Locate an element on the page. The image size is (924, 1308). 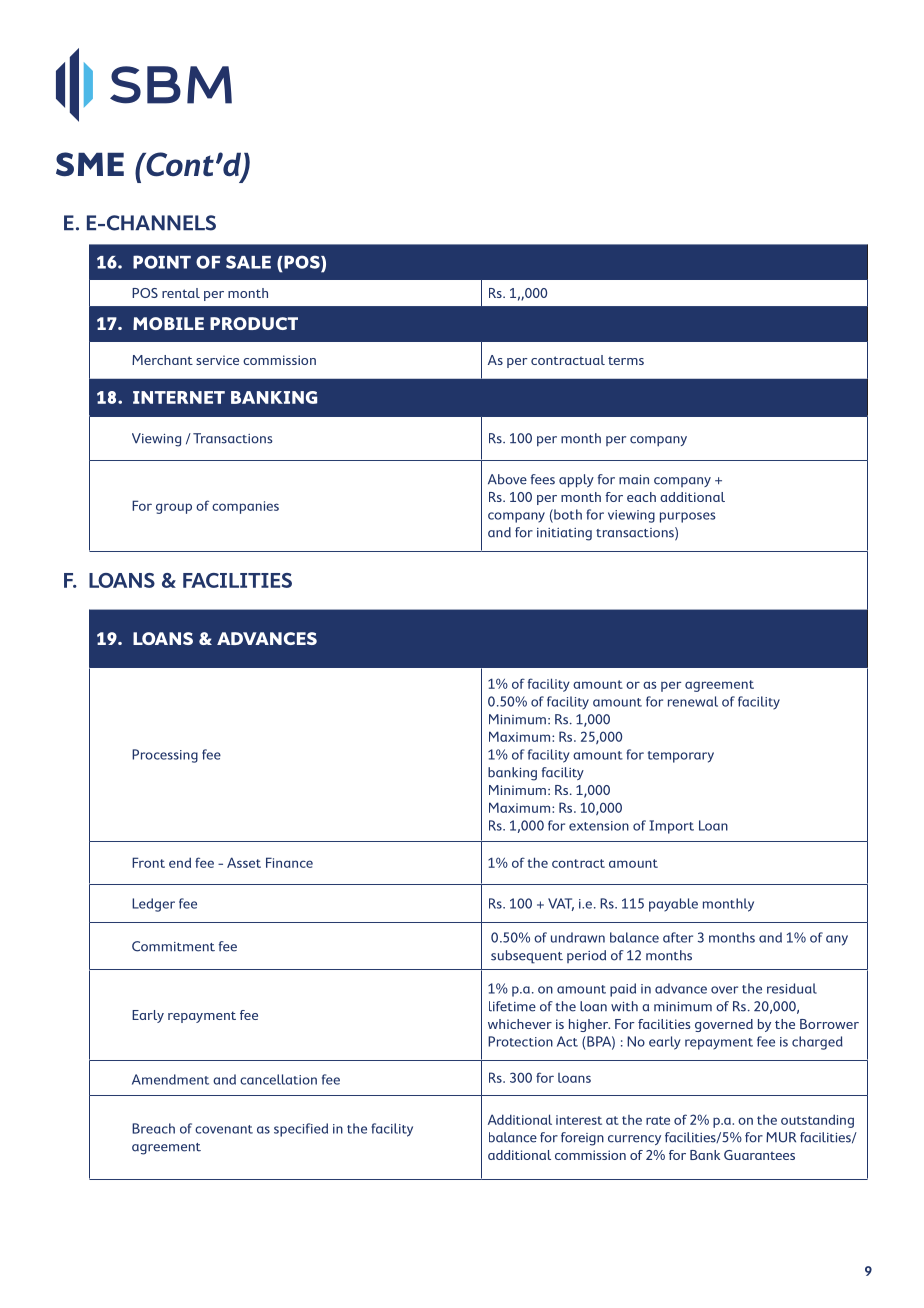
terms is located at coordinates (626, 360).
